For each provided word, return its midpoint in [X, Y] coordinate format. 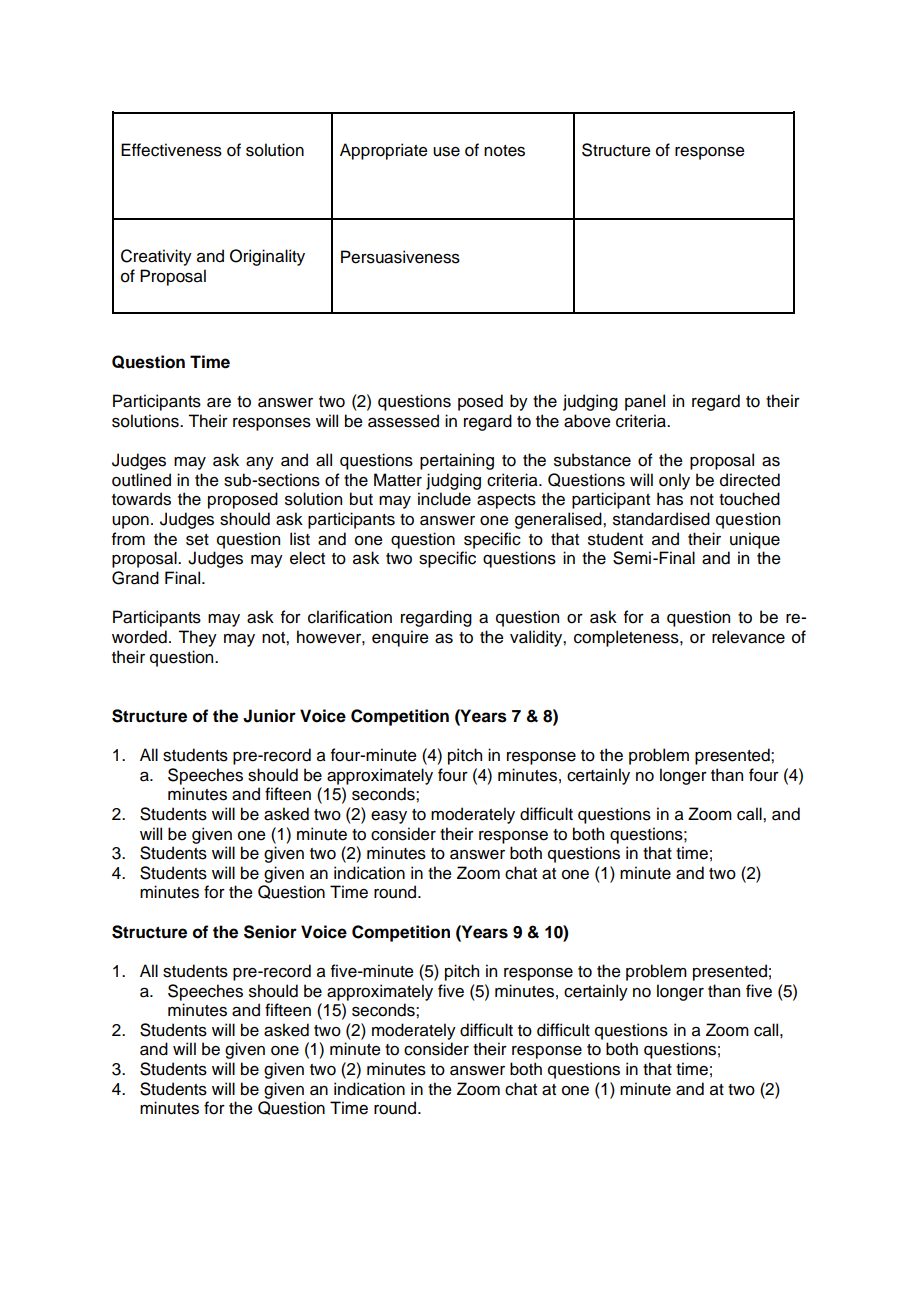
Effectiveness [171, 150]
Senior [270, 932]
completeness [627, 638]
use [446, 152]
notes [504, 151]
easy [389, 817]
